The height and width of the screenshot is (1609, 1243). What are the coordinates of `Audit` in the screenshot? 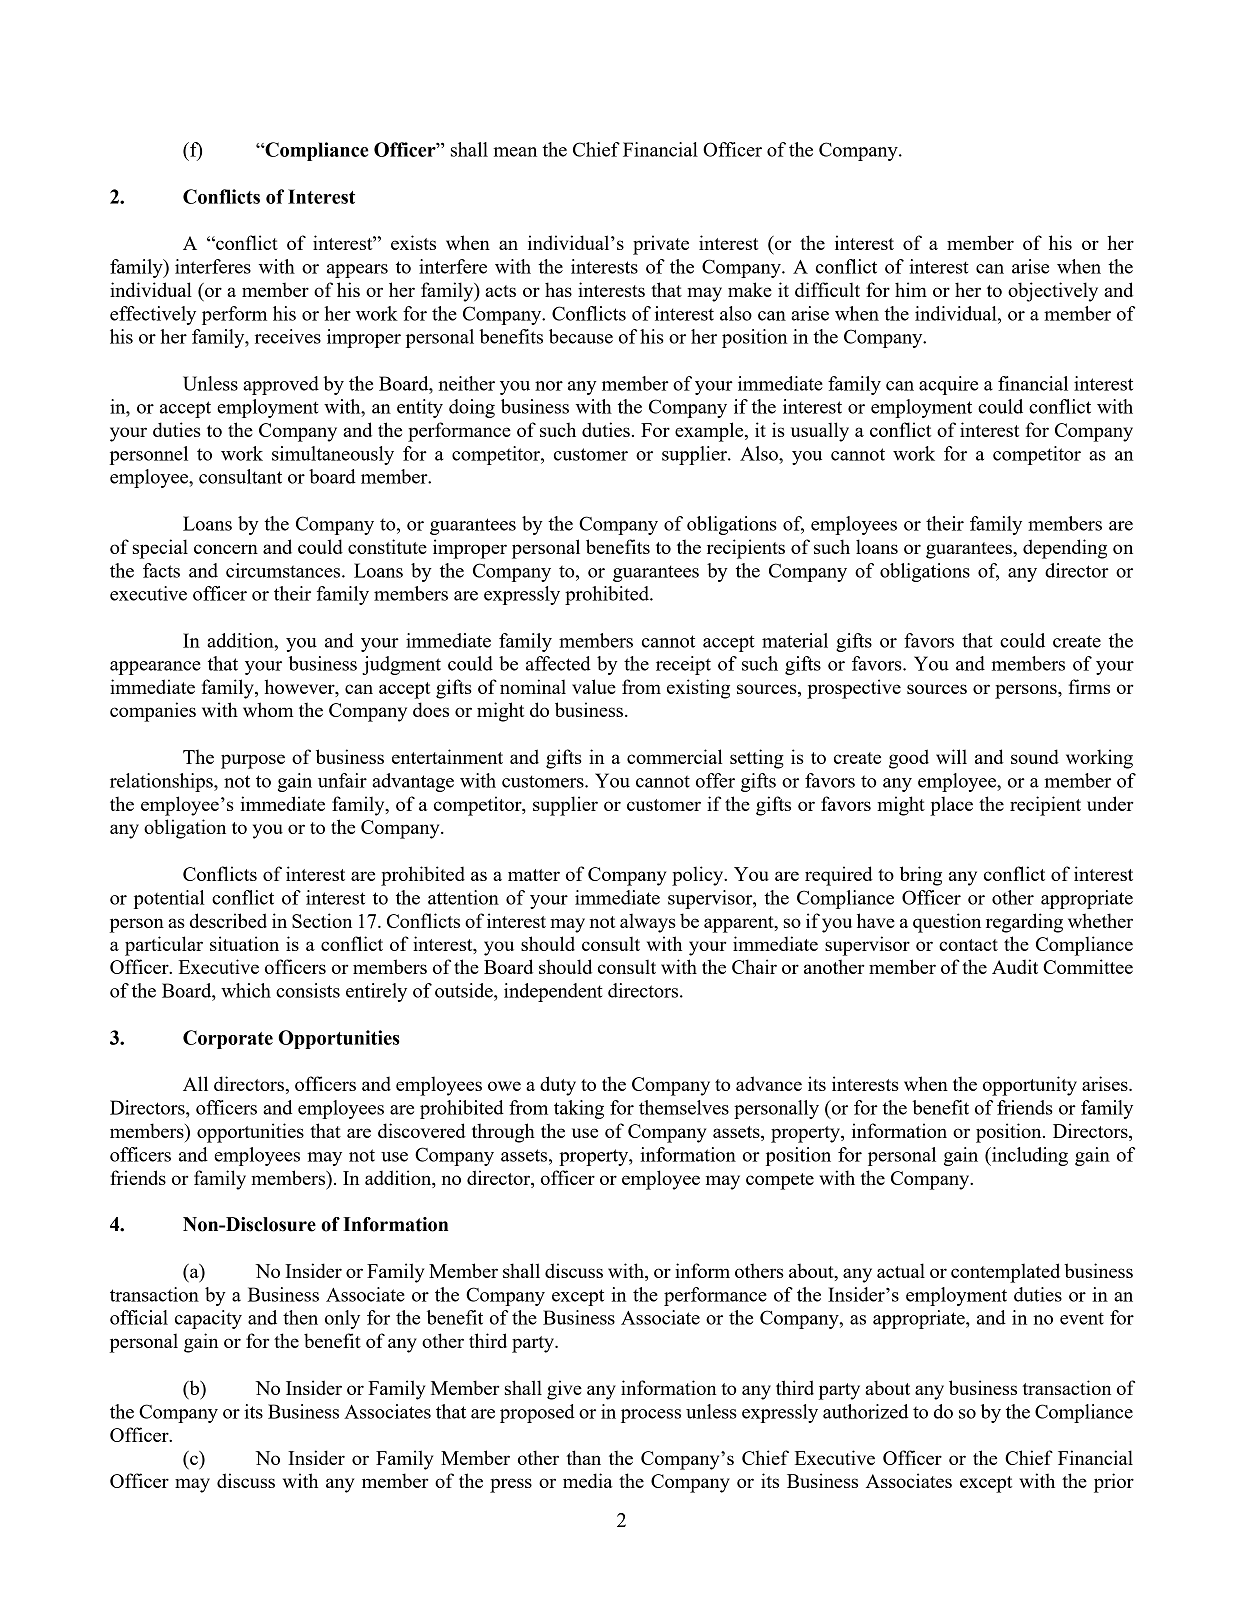 It's located at (1015, 966).
